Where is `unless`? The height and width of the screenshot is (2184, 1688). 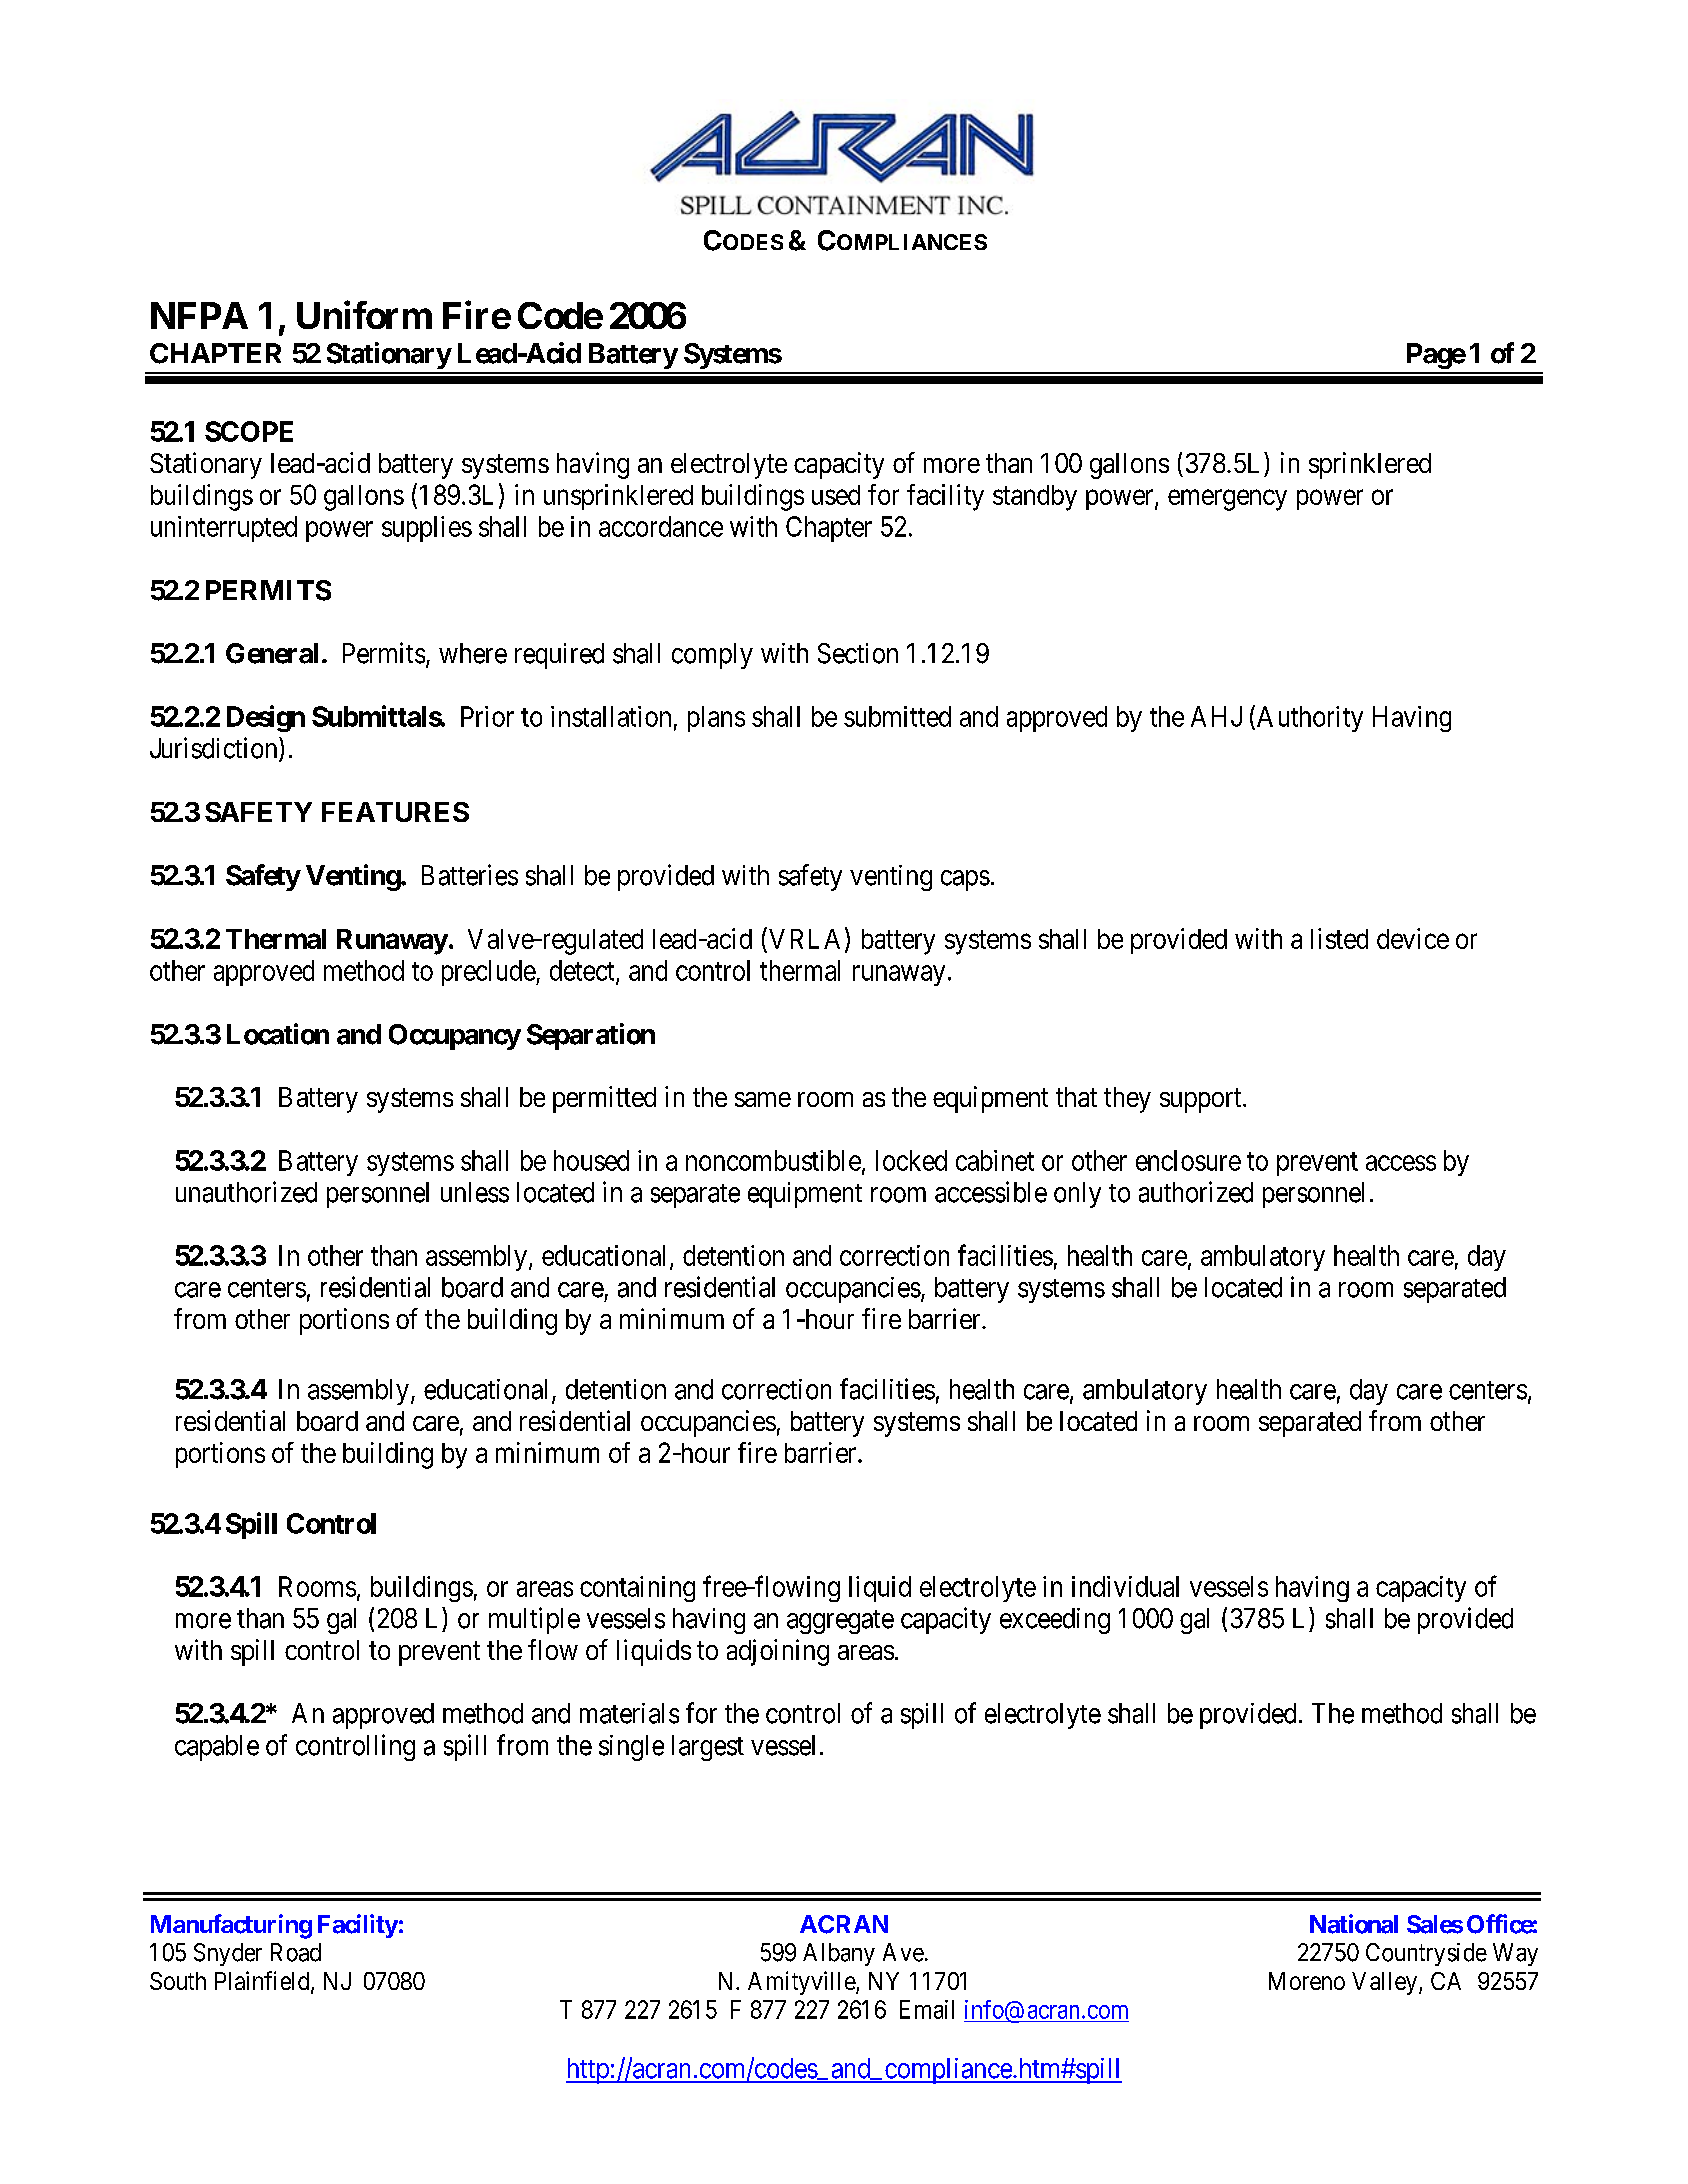 unless is located at coordinates (475, 1192).
